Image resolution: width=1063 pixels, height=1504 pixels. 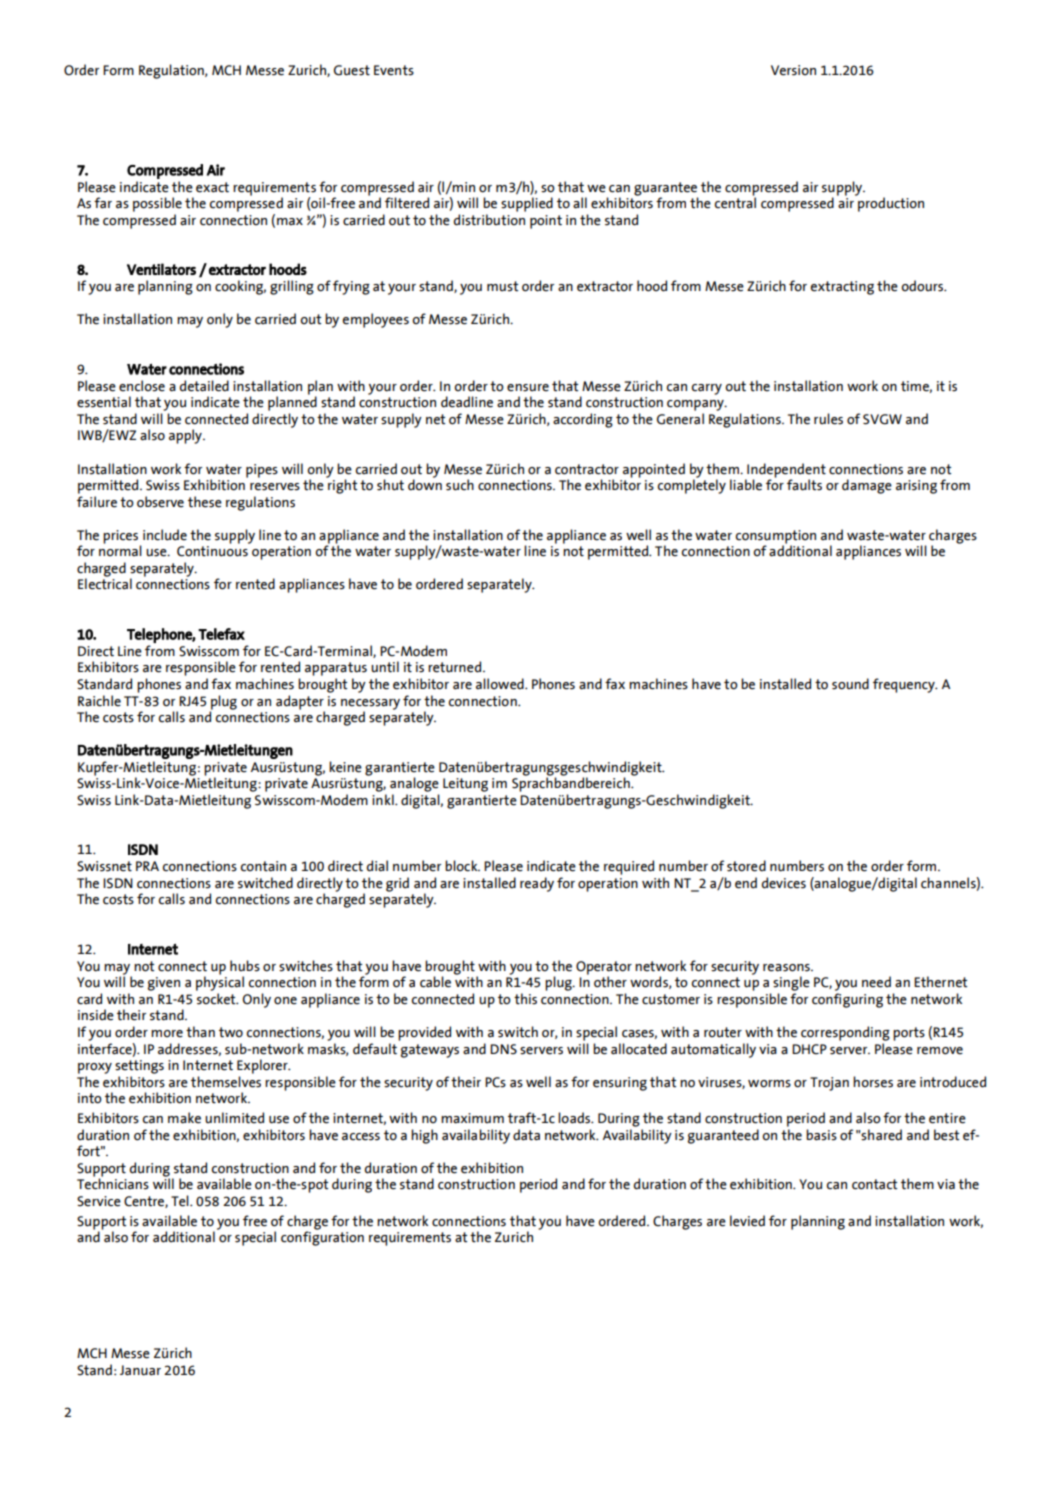 I want to click on maximum, so click(x=472, y=1118).
